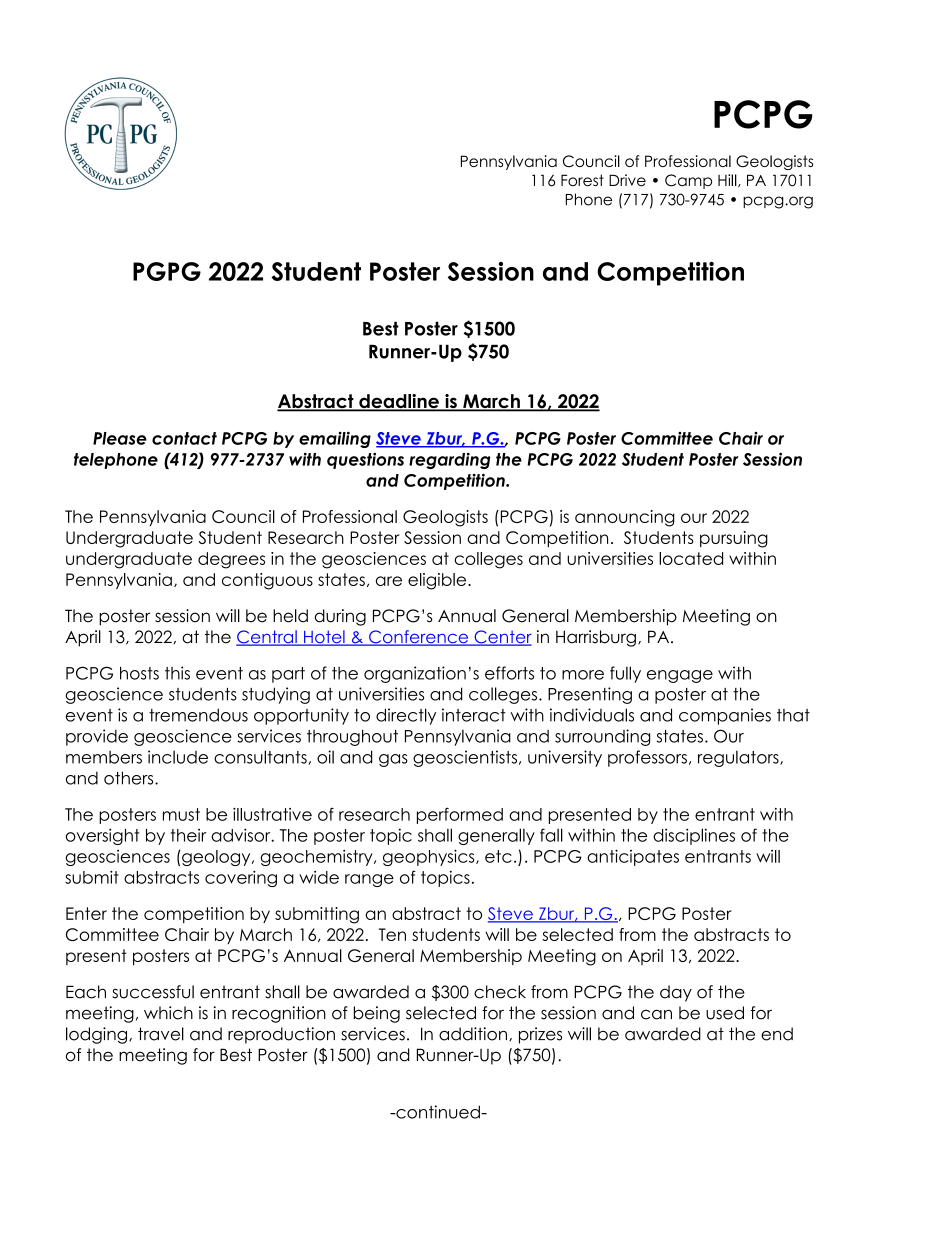 The height and width of the document is (1233, 952). I want to click on contact, so click(184, 438).
